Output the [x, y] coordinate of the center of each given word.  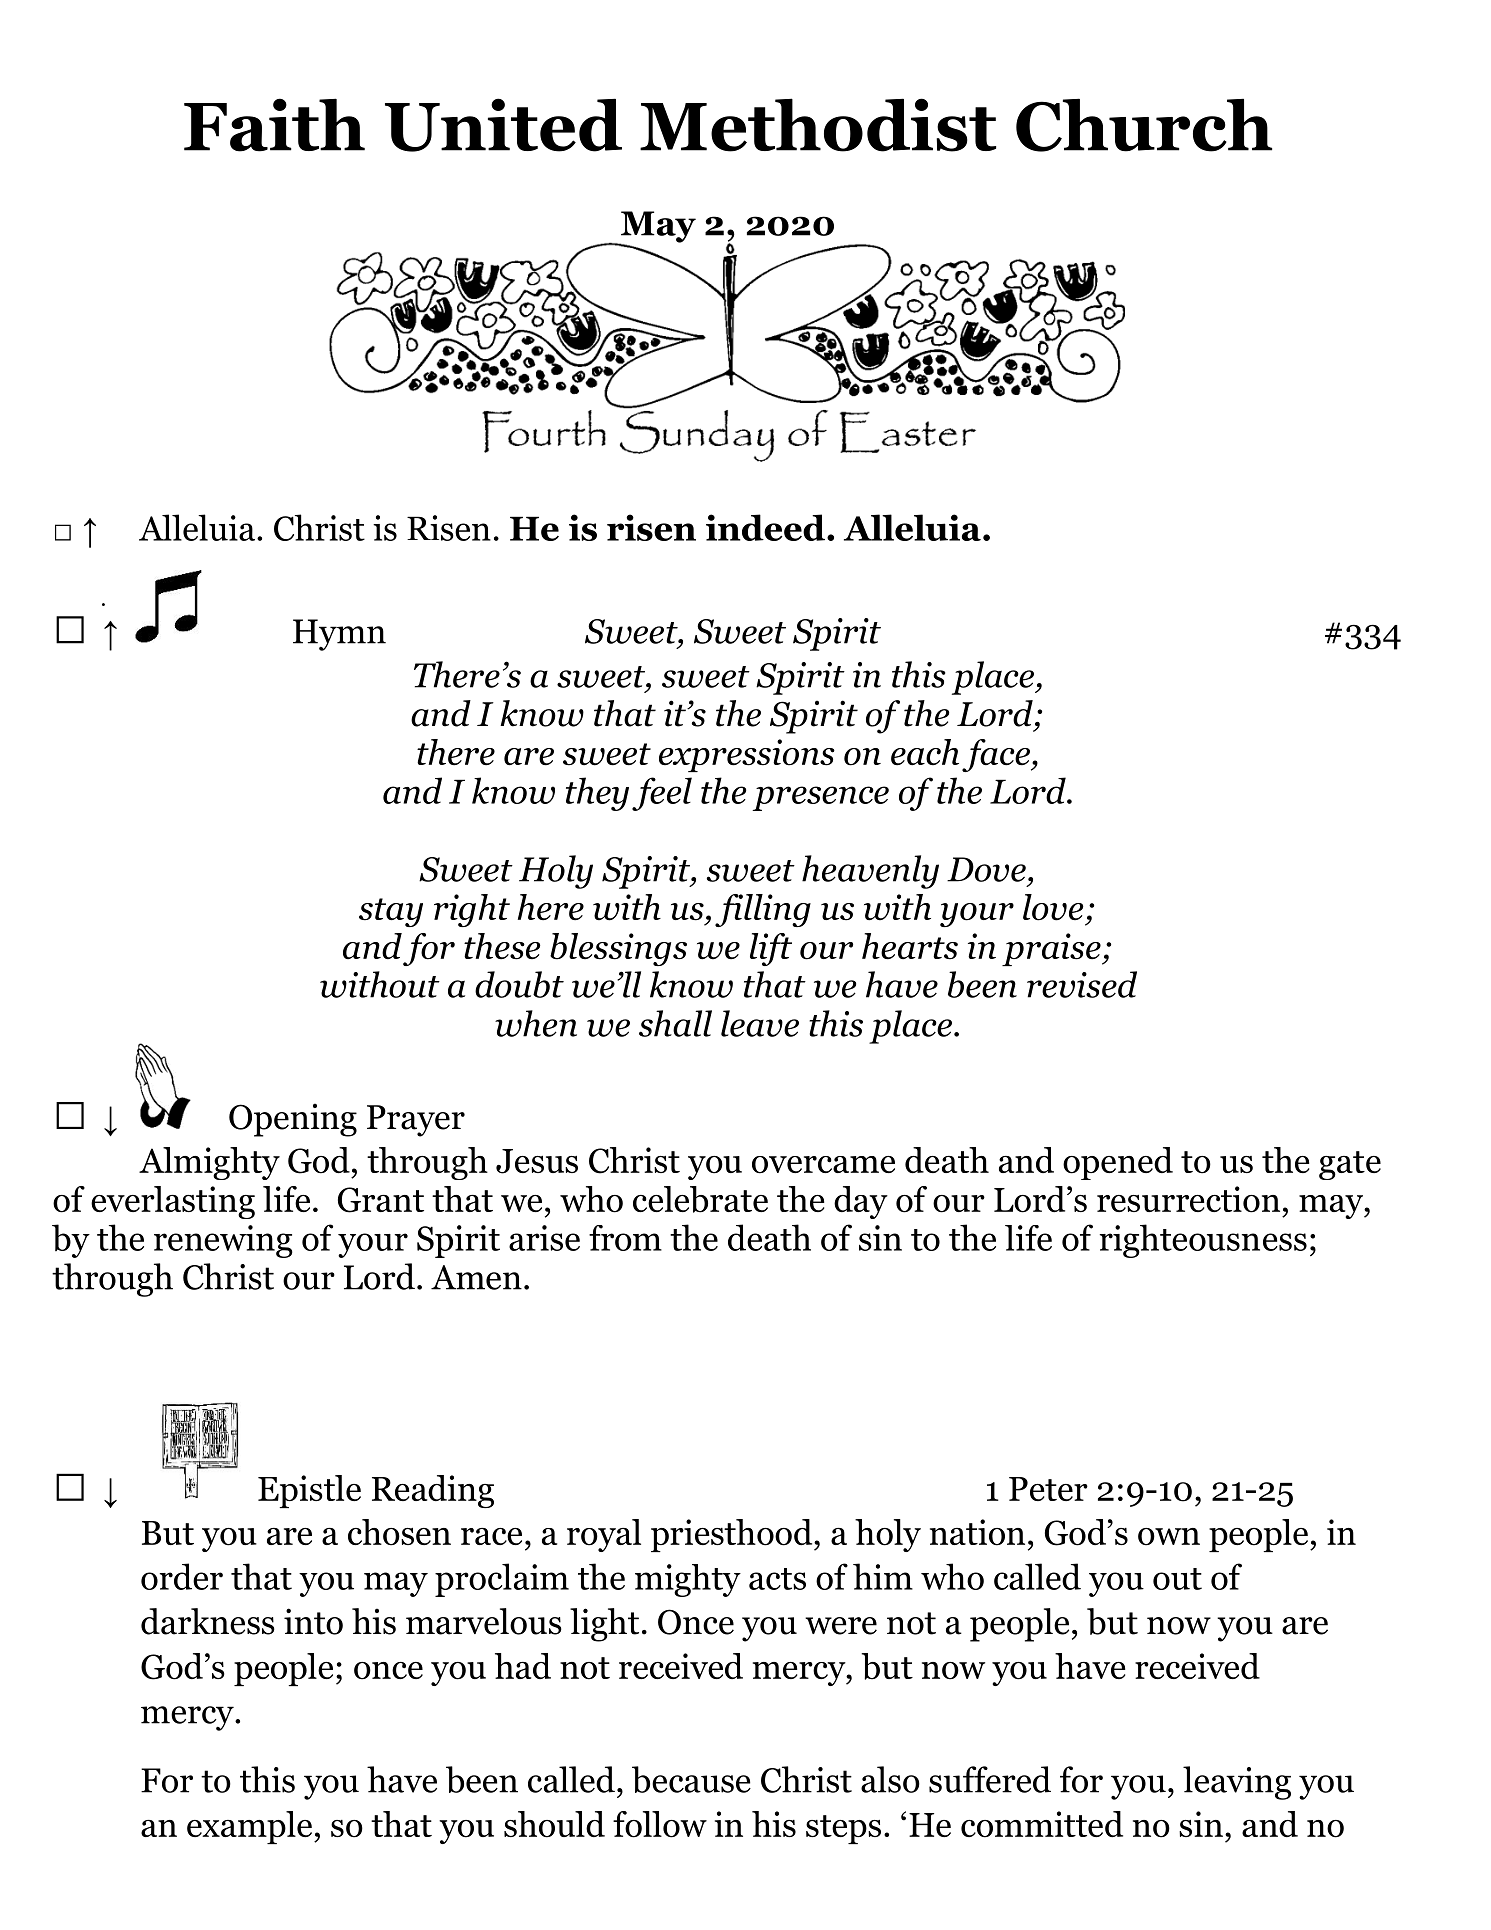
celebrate [700, 1199]
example [251, 1827]
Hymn [339, 635]
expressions [747, 755]
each [925, 752]
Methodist [818, 125]
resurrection [1188, 1199]
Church [1144, 125]
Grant [381, 1200]
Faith [274, 125]
